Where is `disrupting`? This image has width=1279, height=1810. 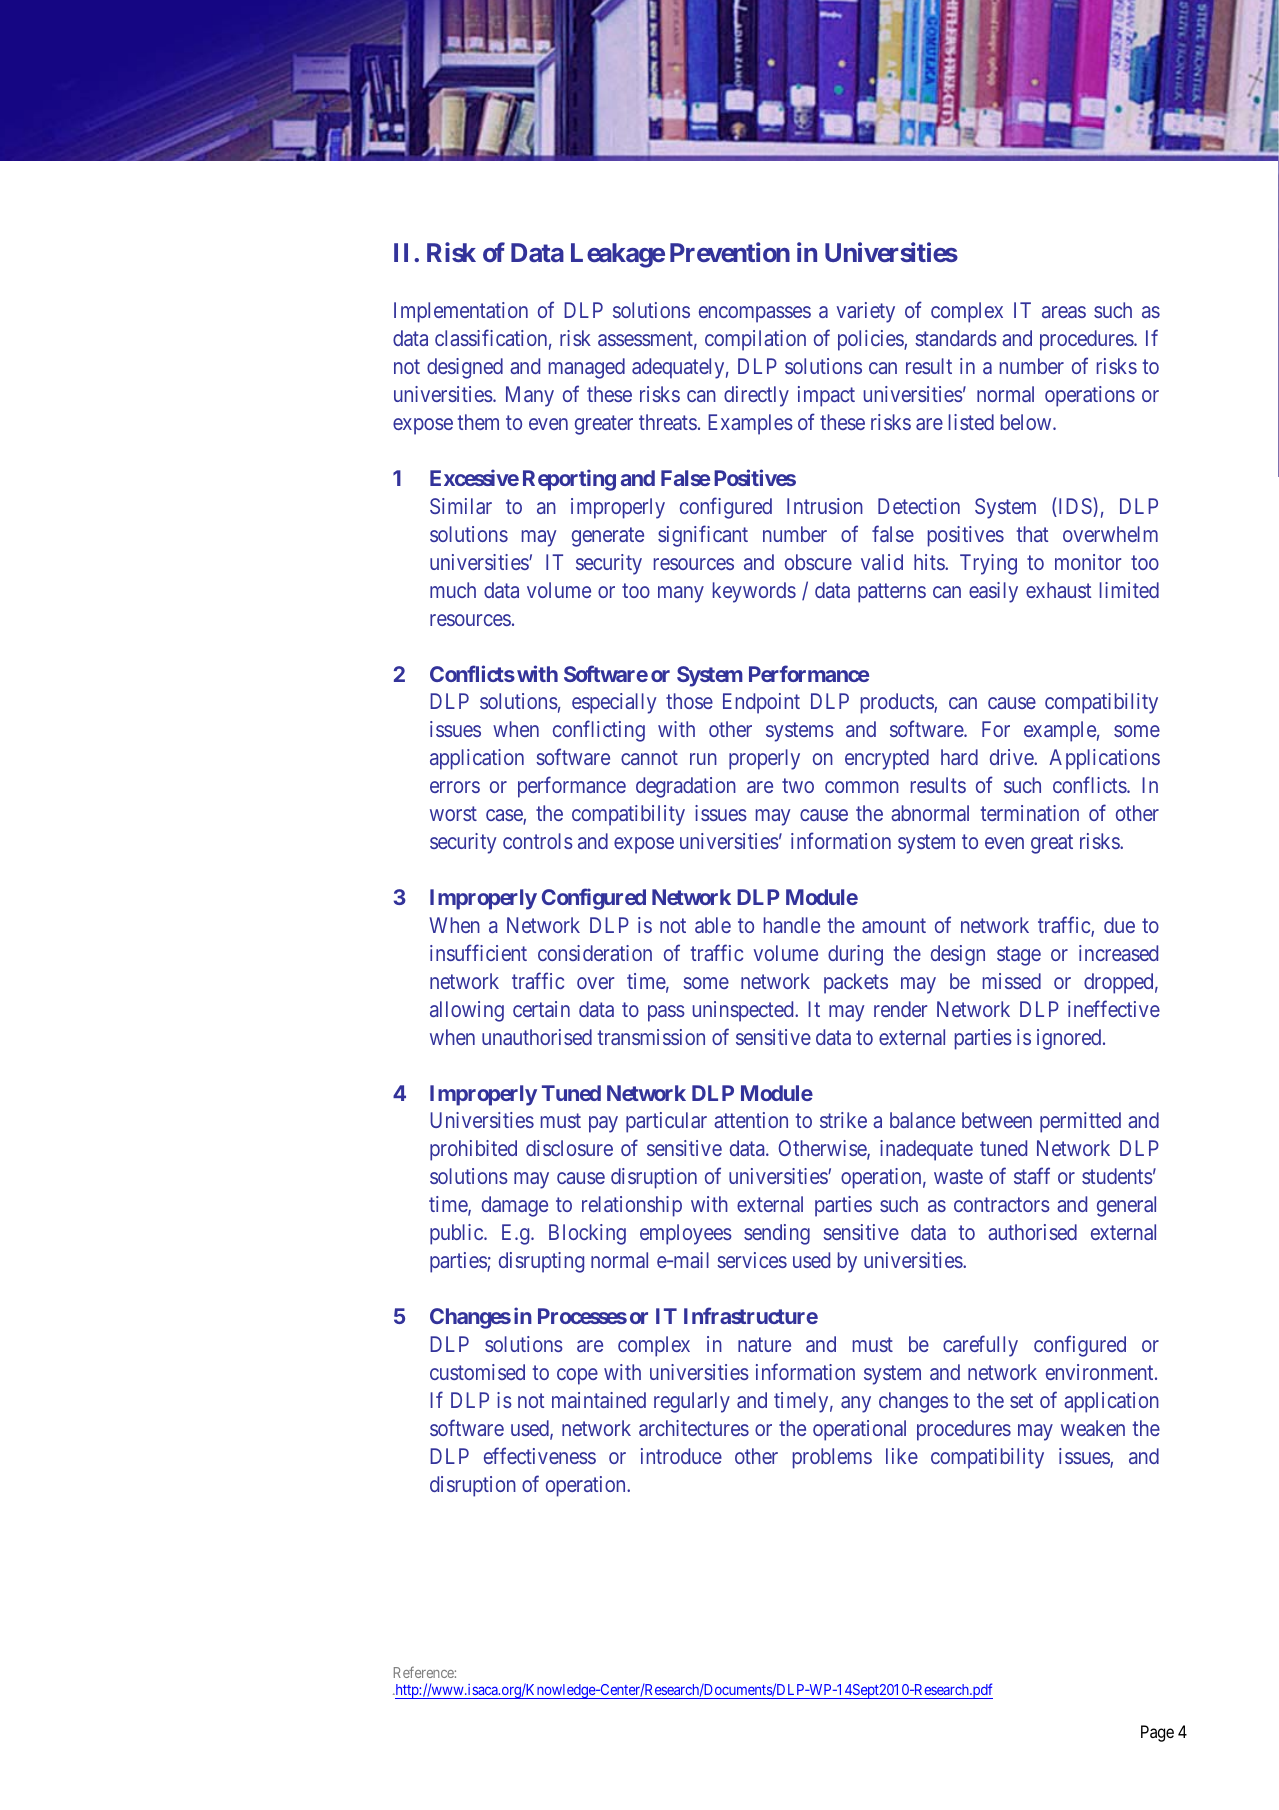 disrupting is located at coordinates (541, 1262).
